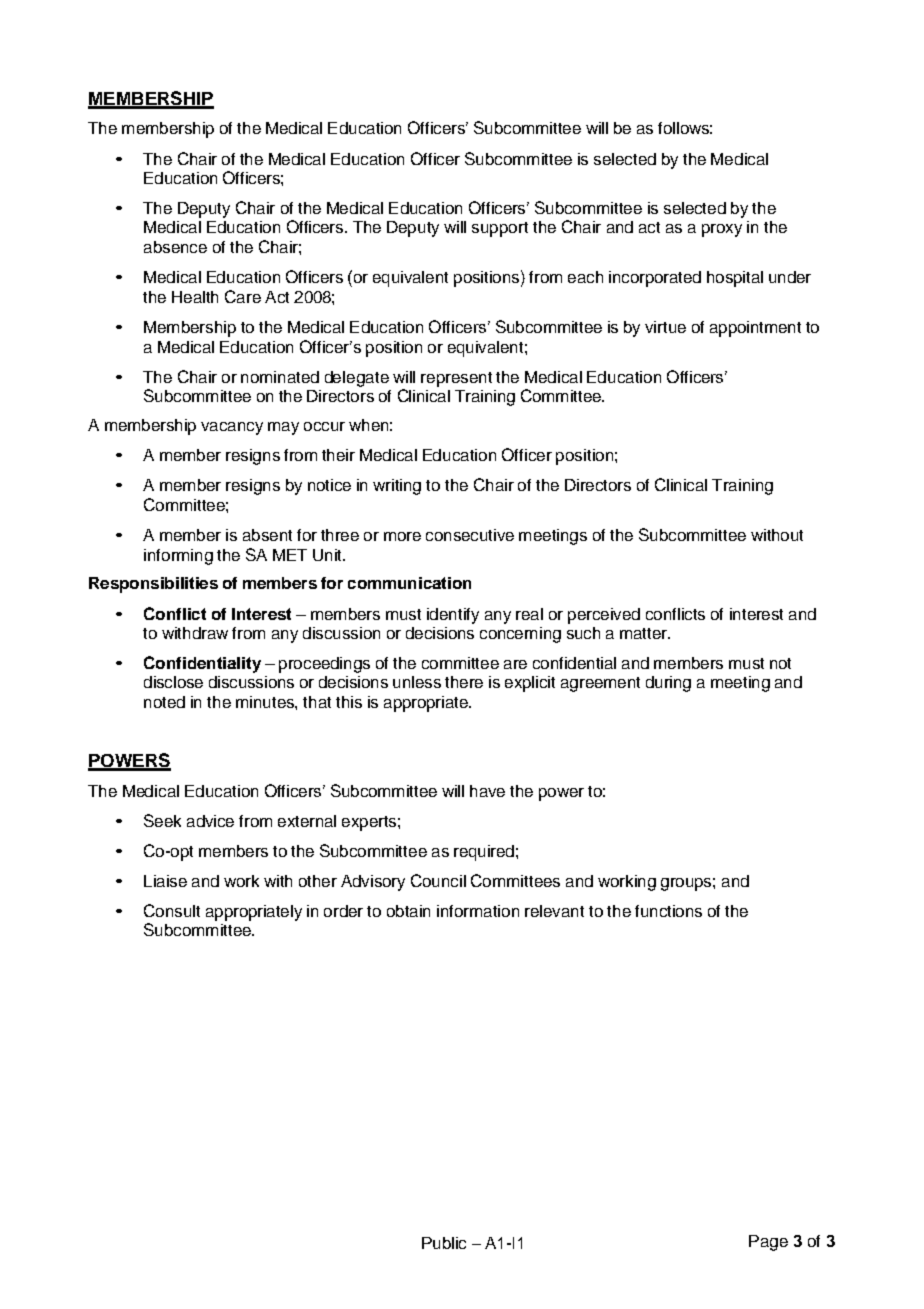  I want to click on Consult, so click(172, 910).
